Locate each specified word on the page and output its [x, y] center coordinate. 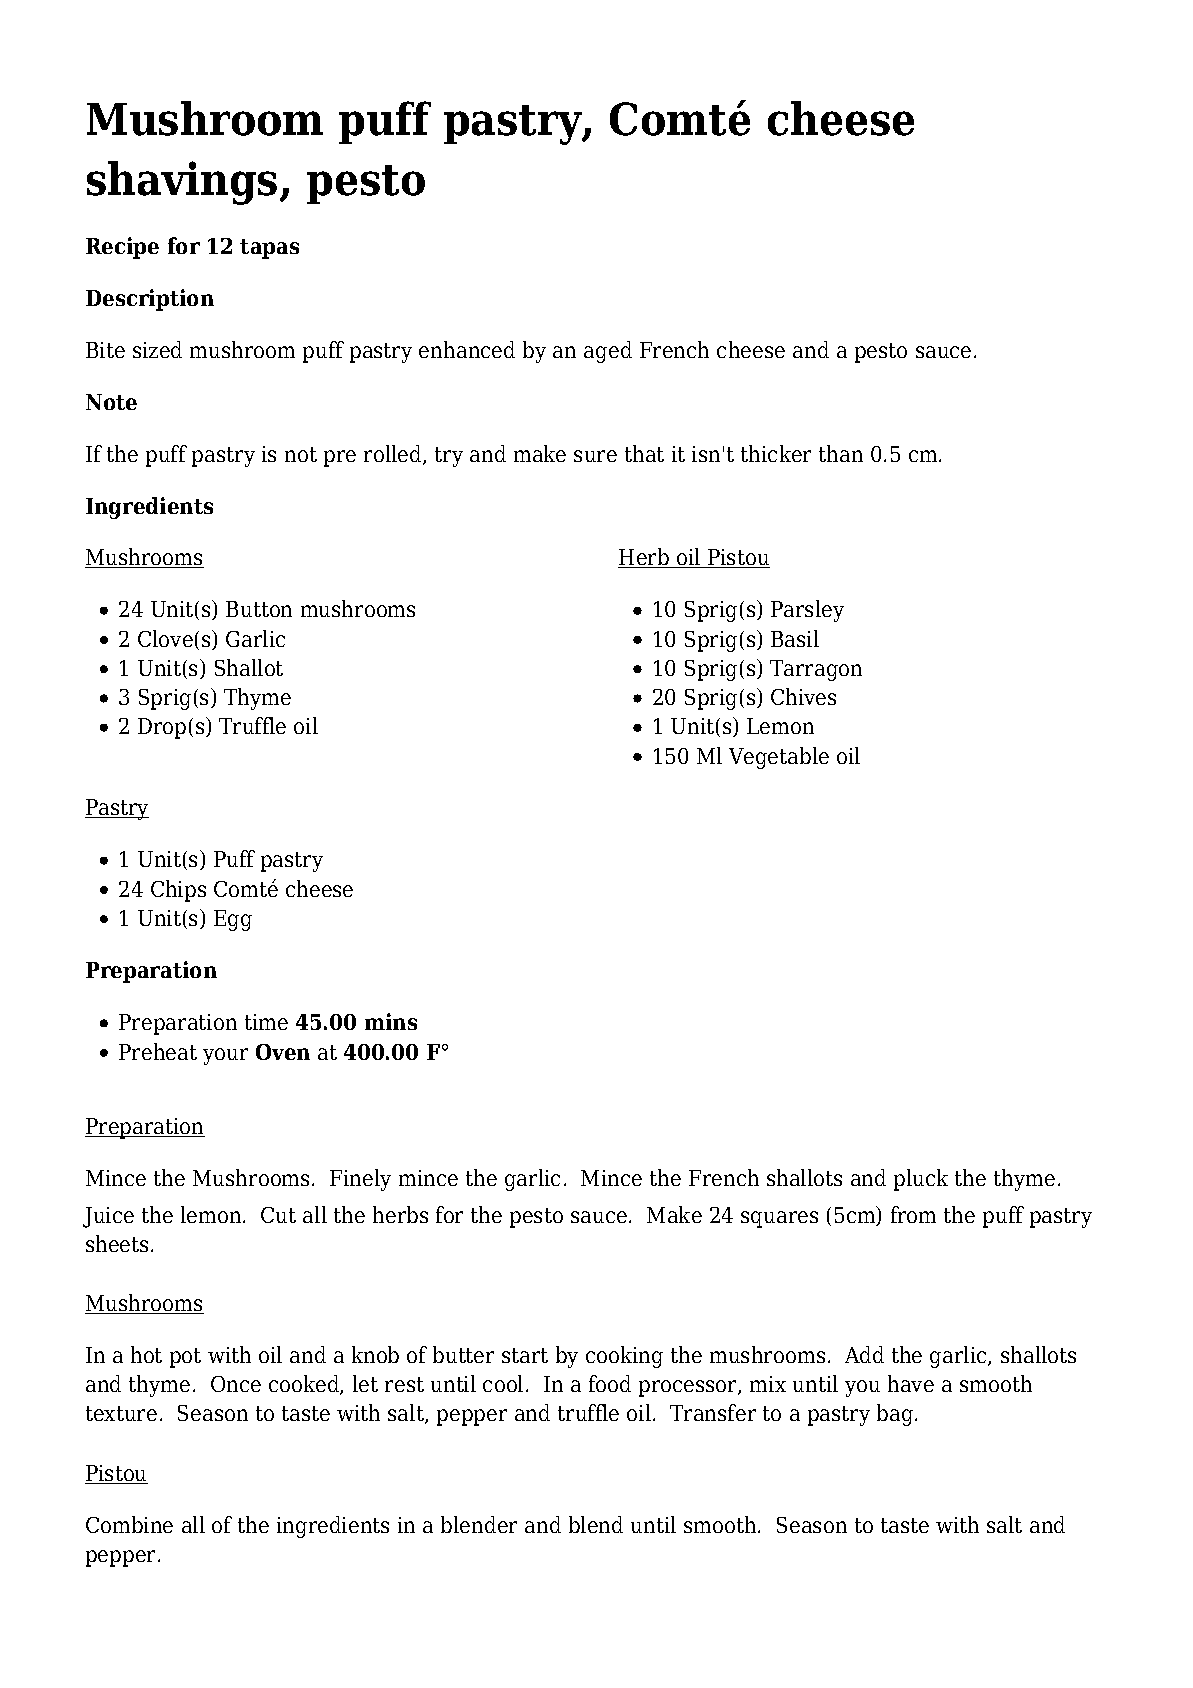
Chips [178, 891]
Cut [278, 1215]
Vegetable [779, 758]
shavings [182, 183]
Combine [129, 1524]
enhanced [467, 349]
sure [595, 456]
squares [779, 1219]
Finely [360, 1180]
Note [111, 402]
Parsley [807, 611]
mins [391, 1021]
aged [608, 352]
